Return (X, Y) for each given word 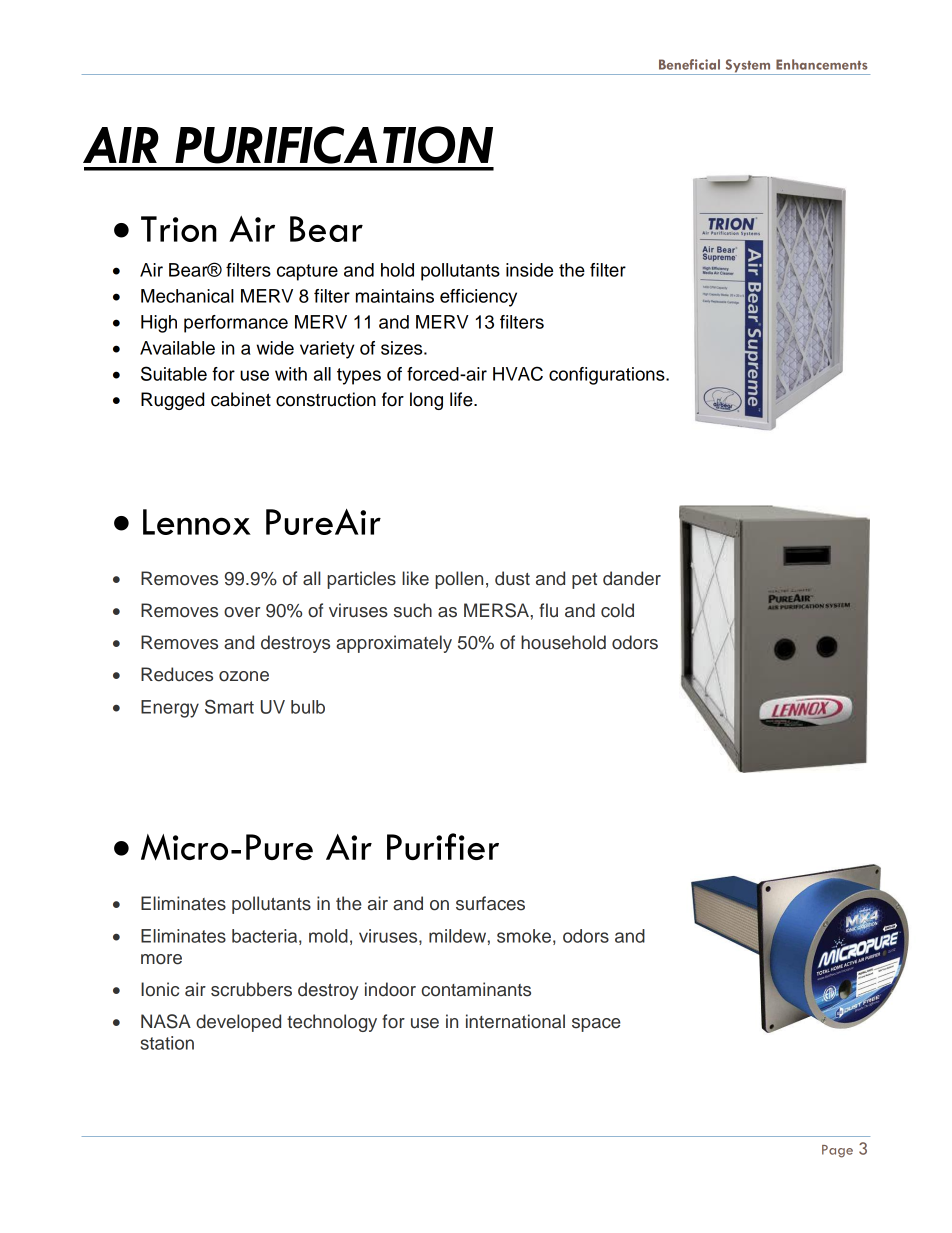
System (748, 67)
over (242, 612)
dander (632, 578)
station (167, 1043)
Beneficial (689, 64)
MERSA (496, 610)
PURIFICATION (334, 145)
